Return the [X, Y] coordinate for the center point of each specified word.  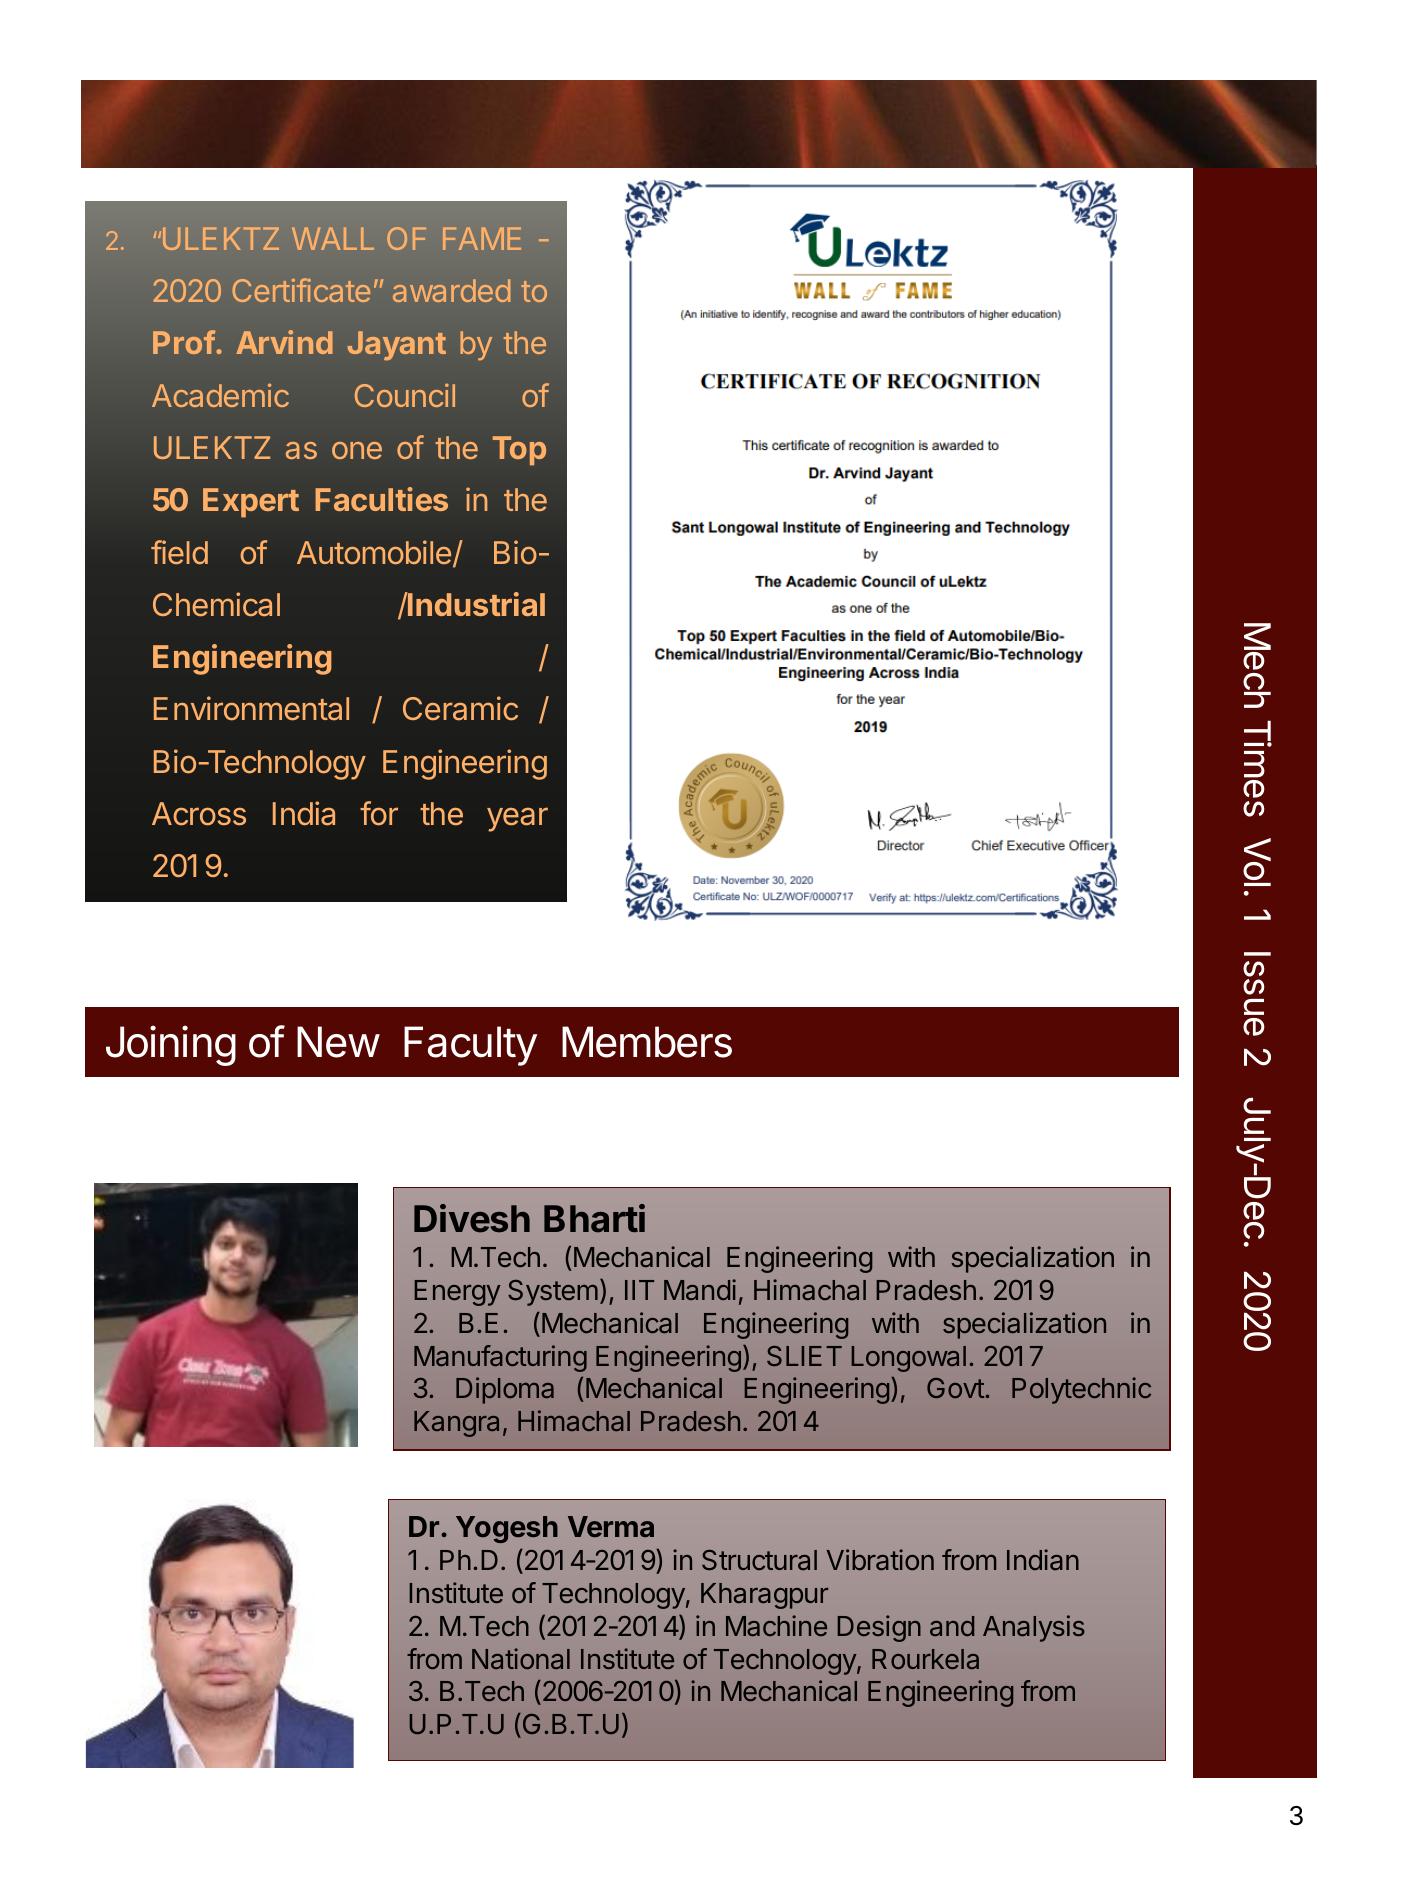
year [517, 819]
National [521, 1658]
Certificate [301, 290]
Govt [956, 1388]
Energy [457, 1293]
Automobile [374, 552]
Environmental [251, 708]
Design [879, 1628]
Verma [611, 1526]
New [338, 1042]
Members [647, 1042]
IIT [639, 1290]
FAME [482, 238]
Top [519, 450]
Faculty [470, 1046]
